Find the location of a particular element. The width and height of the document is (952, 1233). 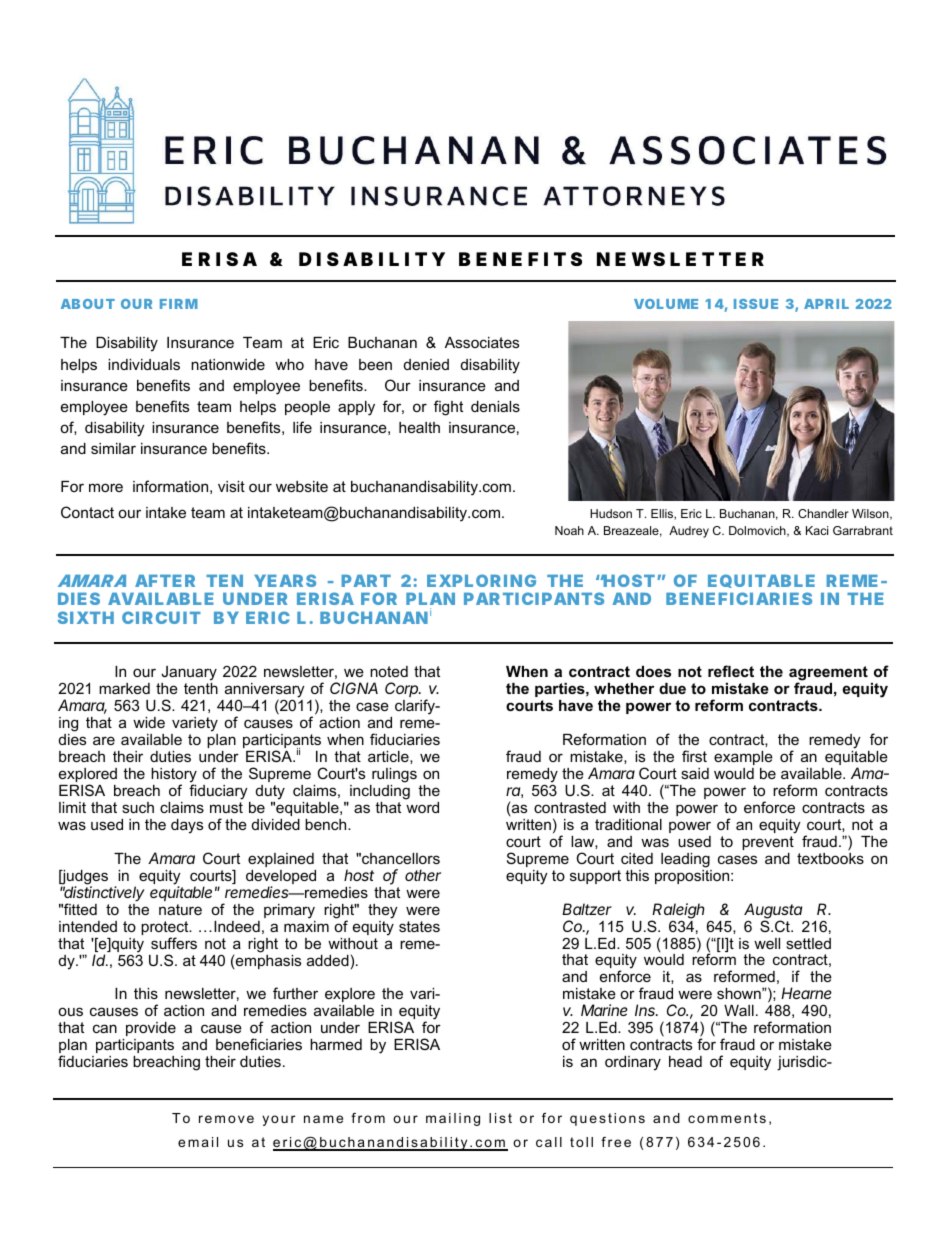

comments is located at coordinates (727, 1118).
